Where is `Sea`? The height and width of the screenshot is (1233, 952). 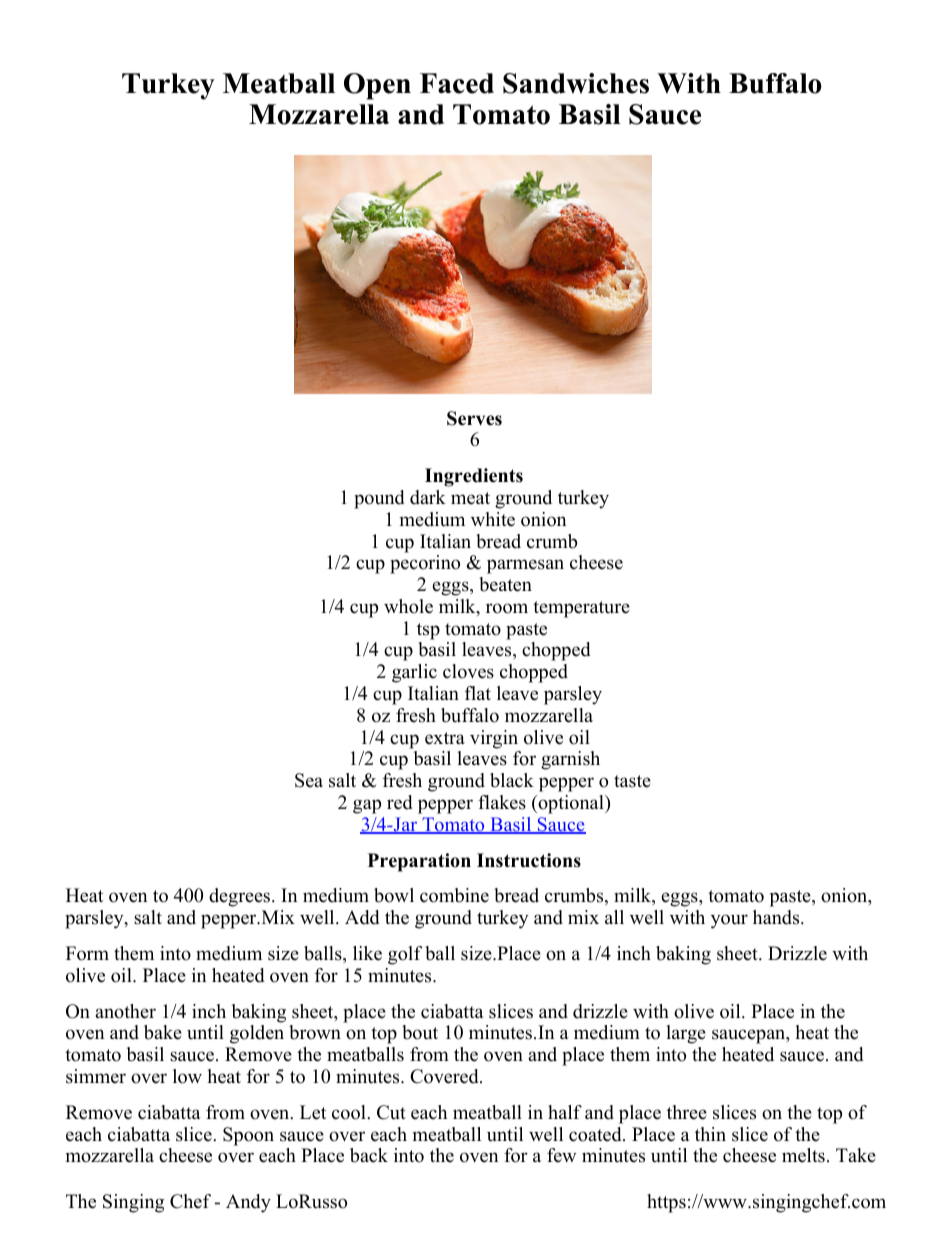
Sea is located at coordinates (309, 780).
